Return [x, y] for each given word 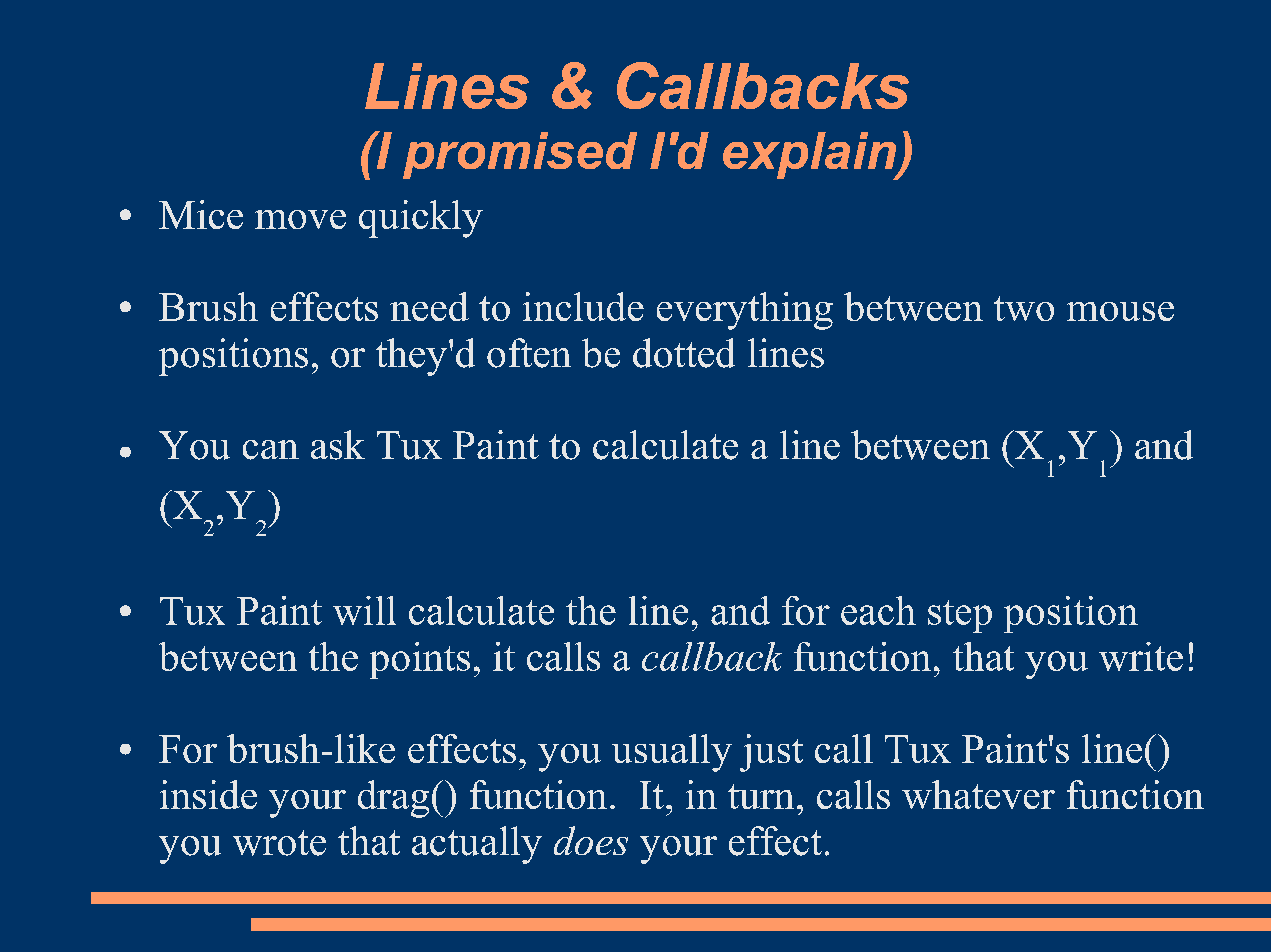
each [878, 610]
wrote [279, 843]
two [1024, 308]
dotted [684, 353]
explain [810, 156]
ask [338, 445]
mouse [1120, 311]
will [364, 610]
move [300, 219]
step [960, 616]
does [591, 840]
